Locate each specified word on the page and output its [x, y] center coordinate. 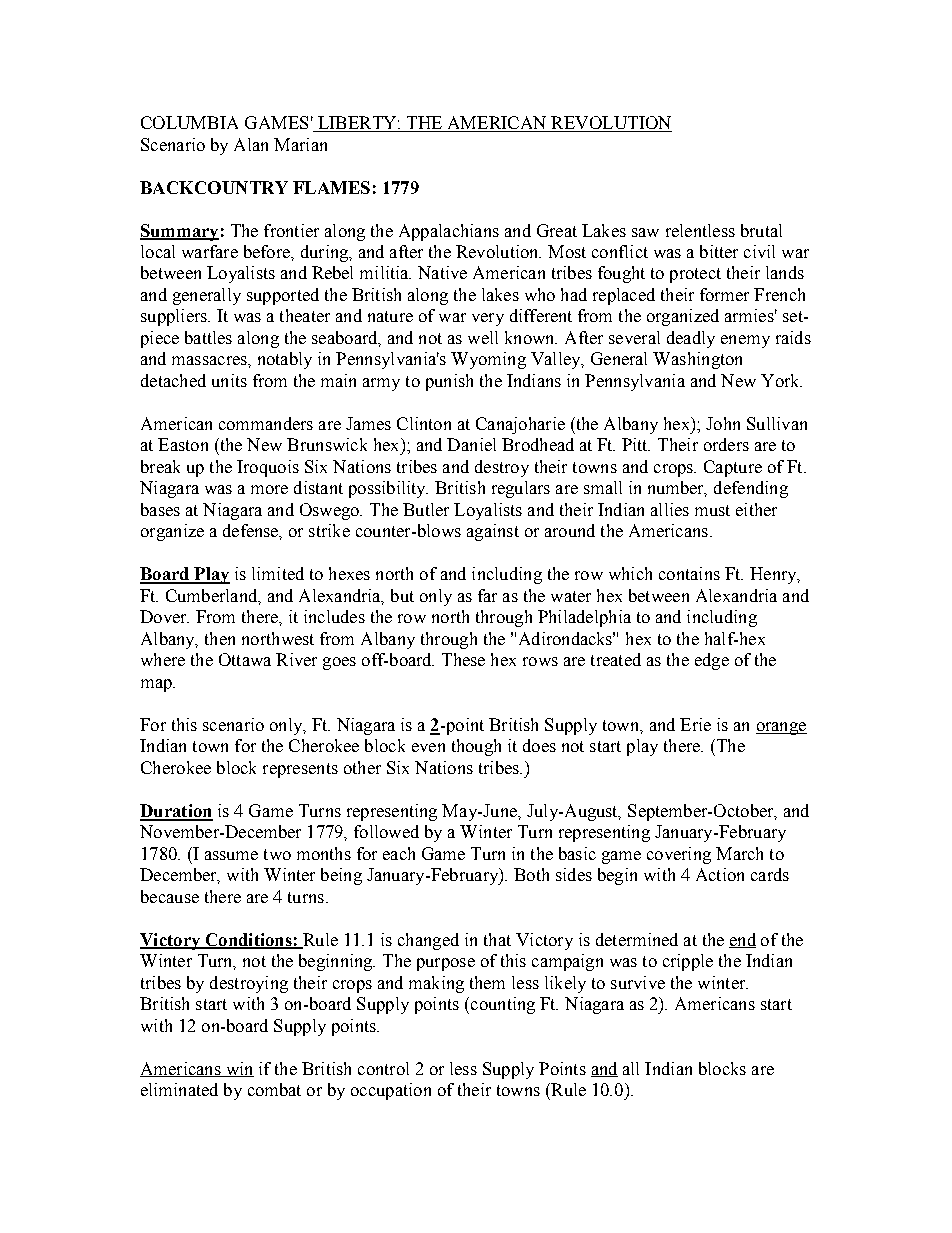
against [493, 532]
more [269, 489]
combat [274, 1089]
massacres [210, 360]
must [712, 510]
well [483, 337]
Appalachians [449, 232]
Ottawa [245, 659]
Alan [251, 144]
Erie [695, 724]
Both [531, 874]
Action [720, 874]
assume [231, 855]
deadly [691, 339]
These [463, 659]
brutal [761, 230]
